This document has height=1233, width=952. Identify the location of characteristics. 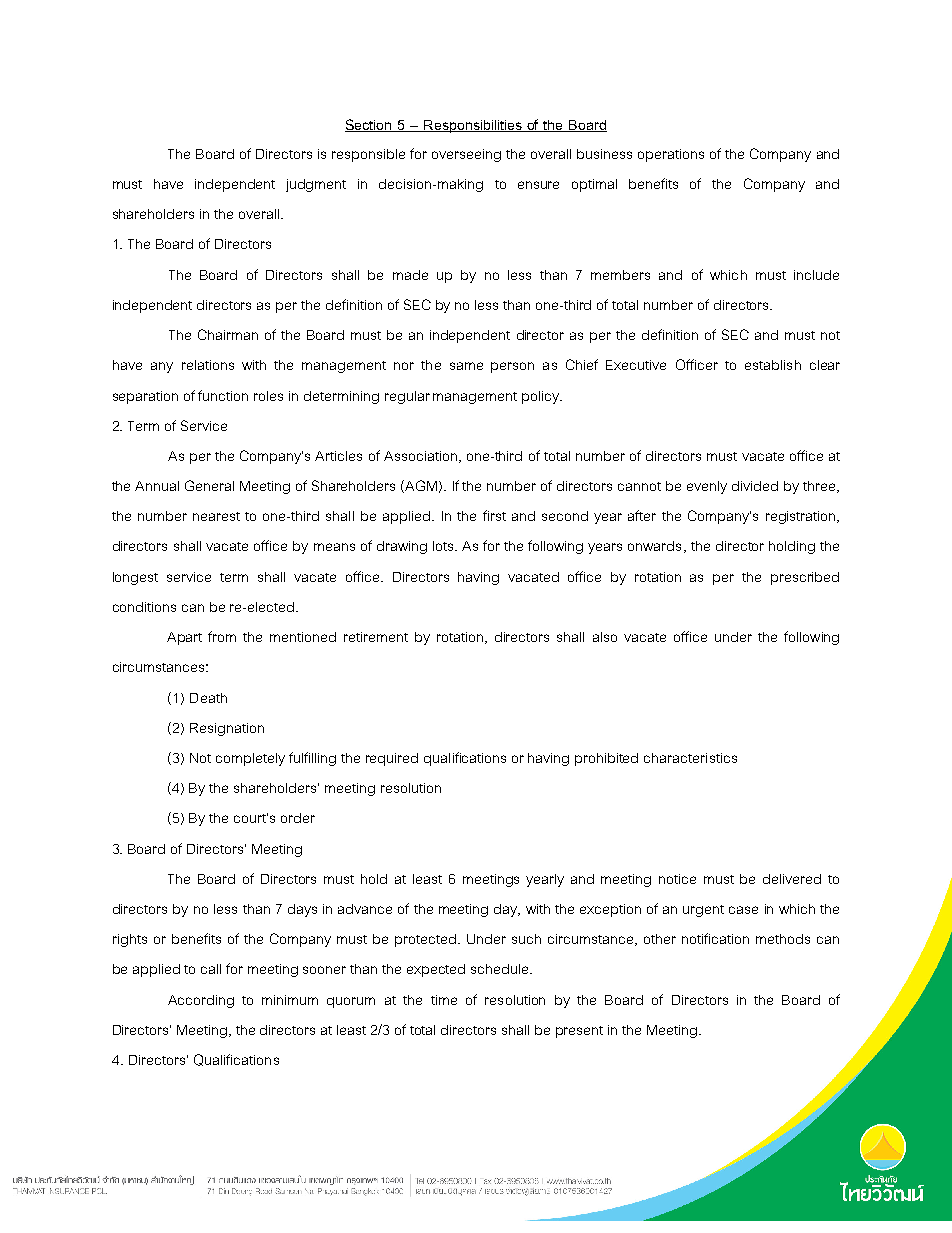
(690, 758).
